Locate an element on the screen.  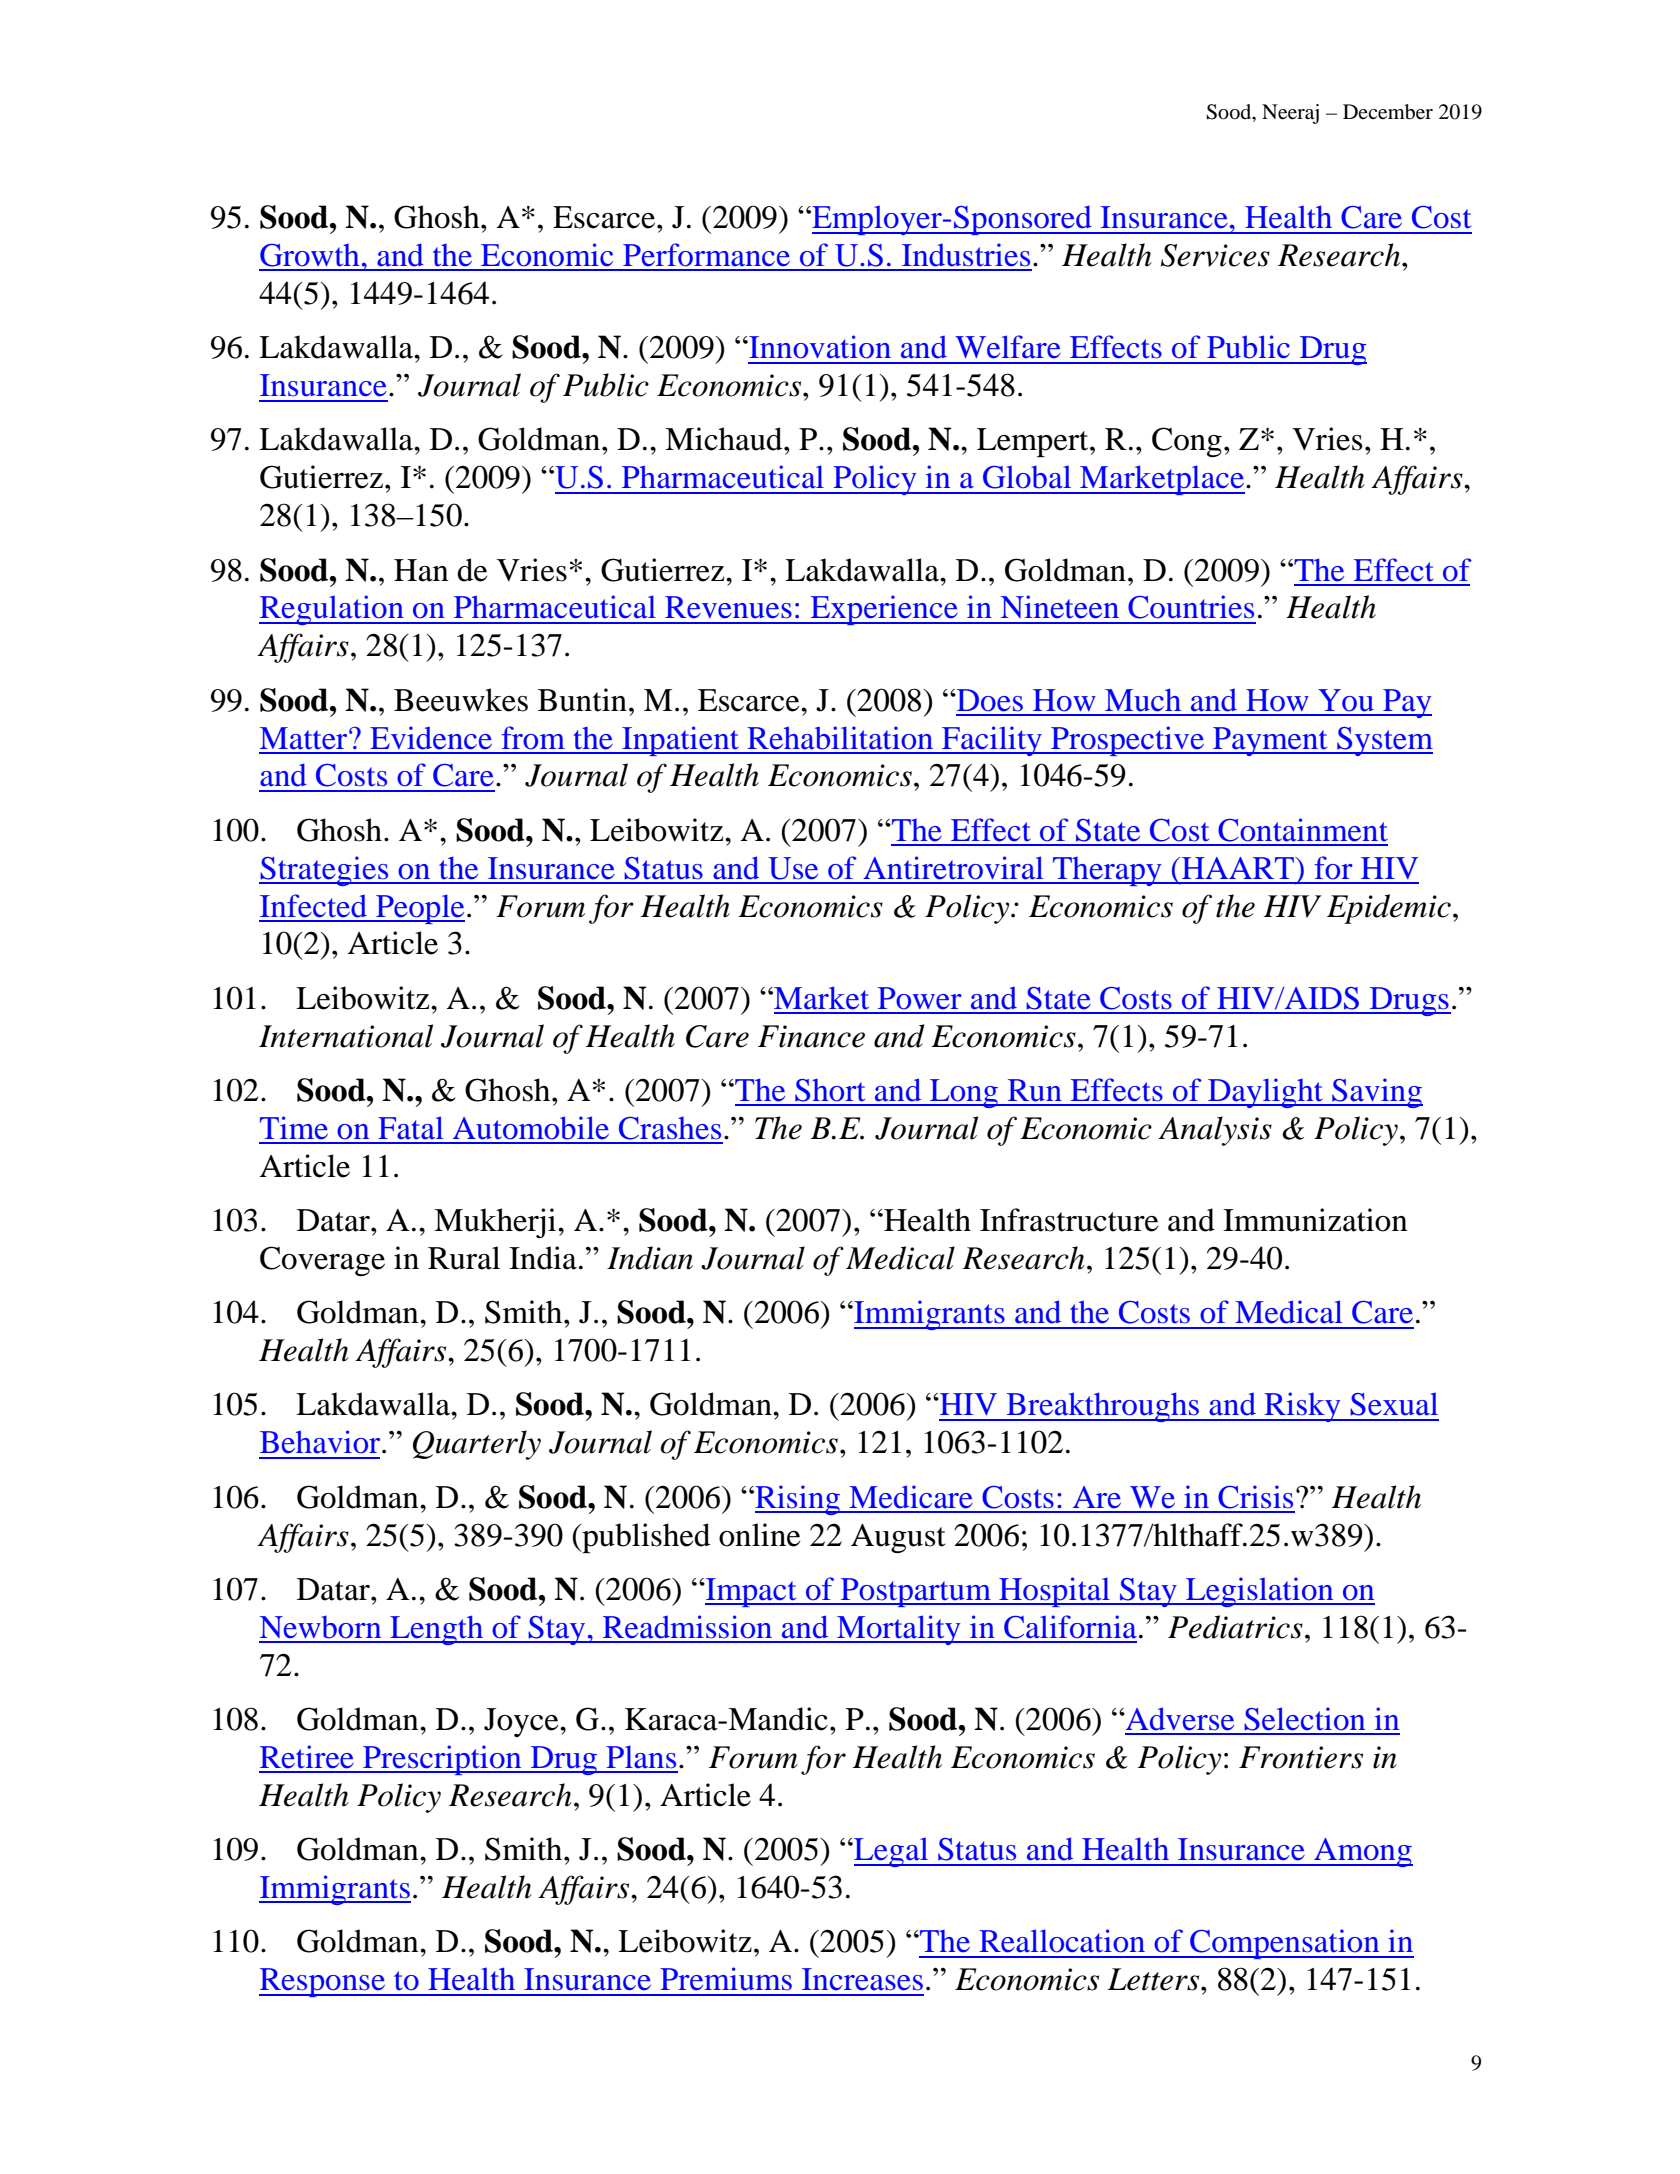
Innovation is located at coordinates (819, 347).
